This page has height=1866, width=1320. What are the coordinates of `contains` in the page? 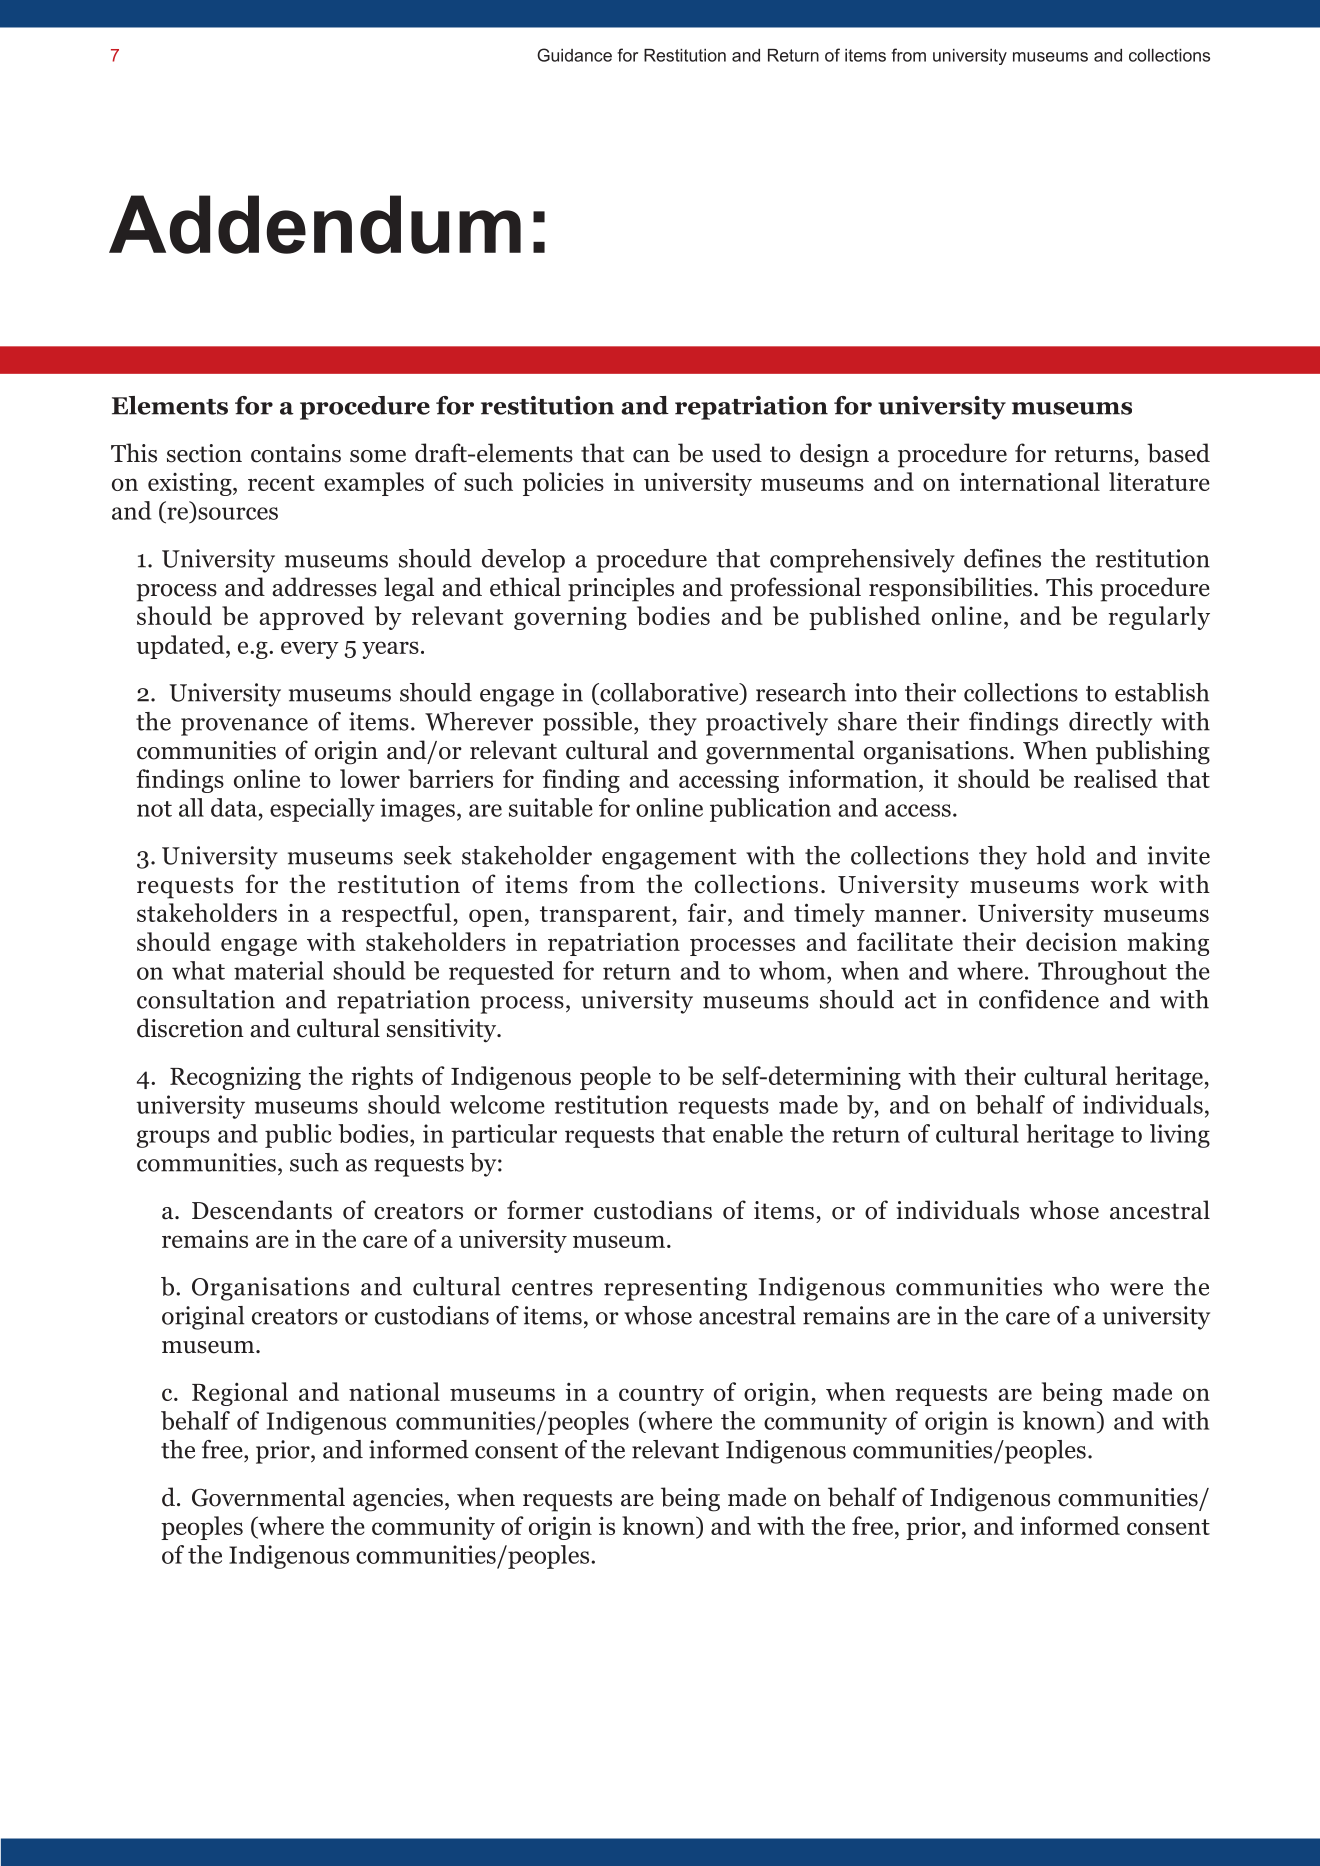 It's located at (296, 453).
